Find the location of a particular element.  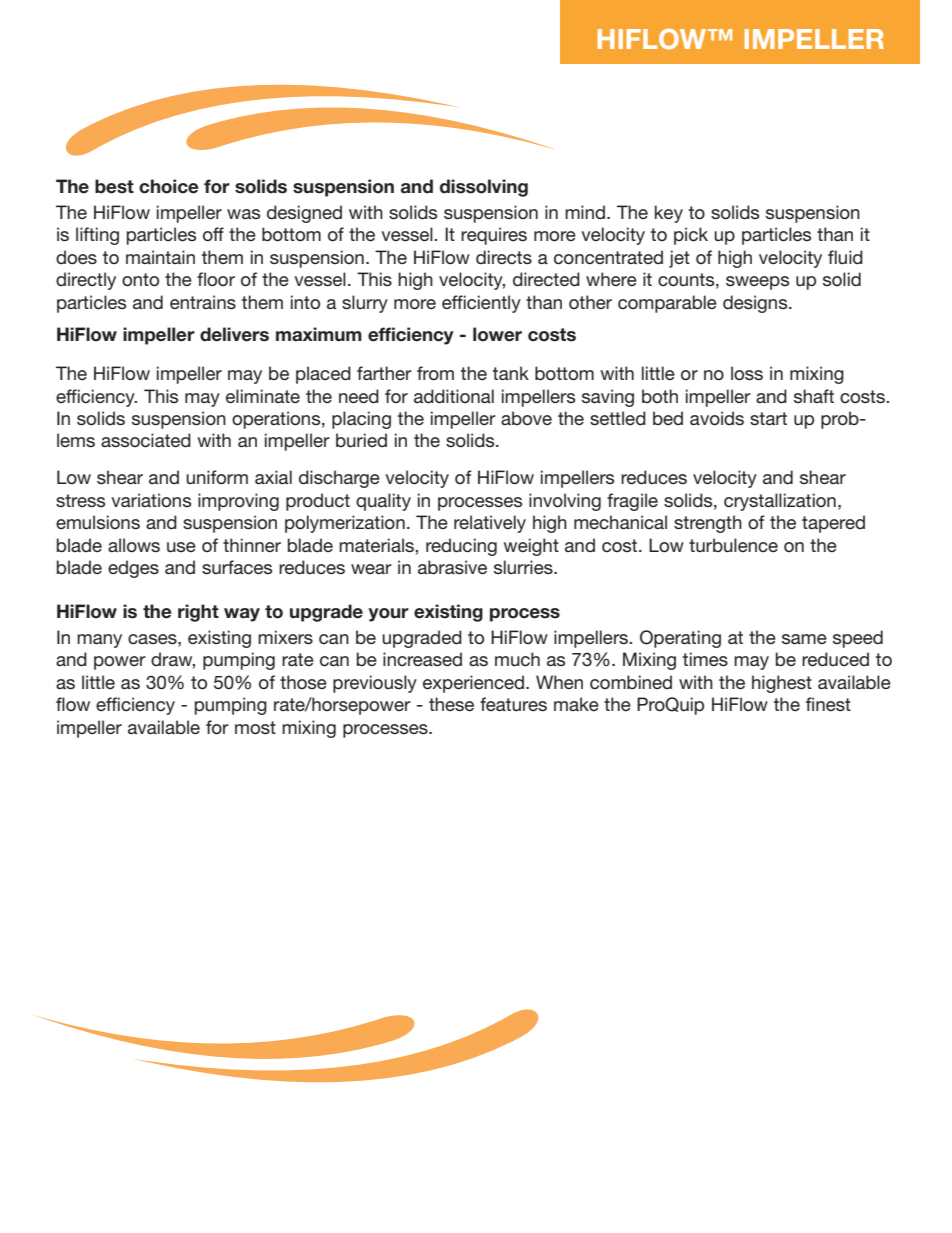

dissolving is located at coordinates (484, 188).
